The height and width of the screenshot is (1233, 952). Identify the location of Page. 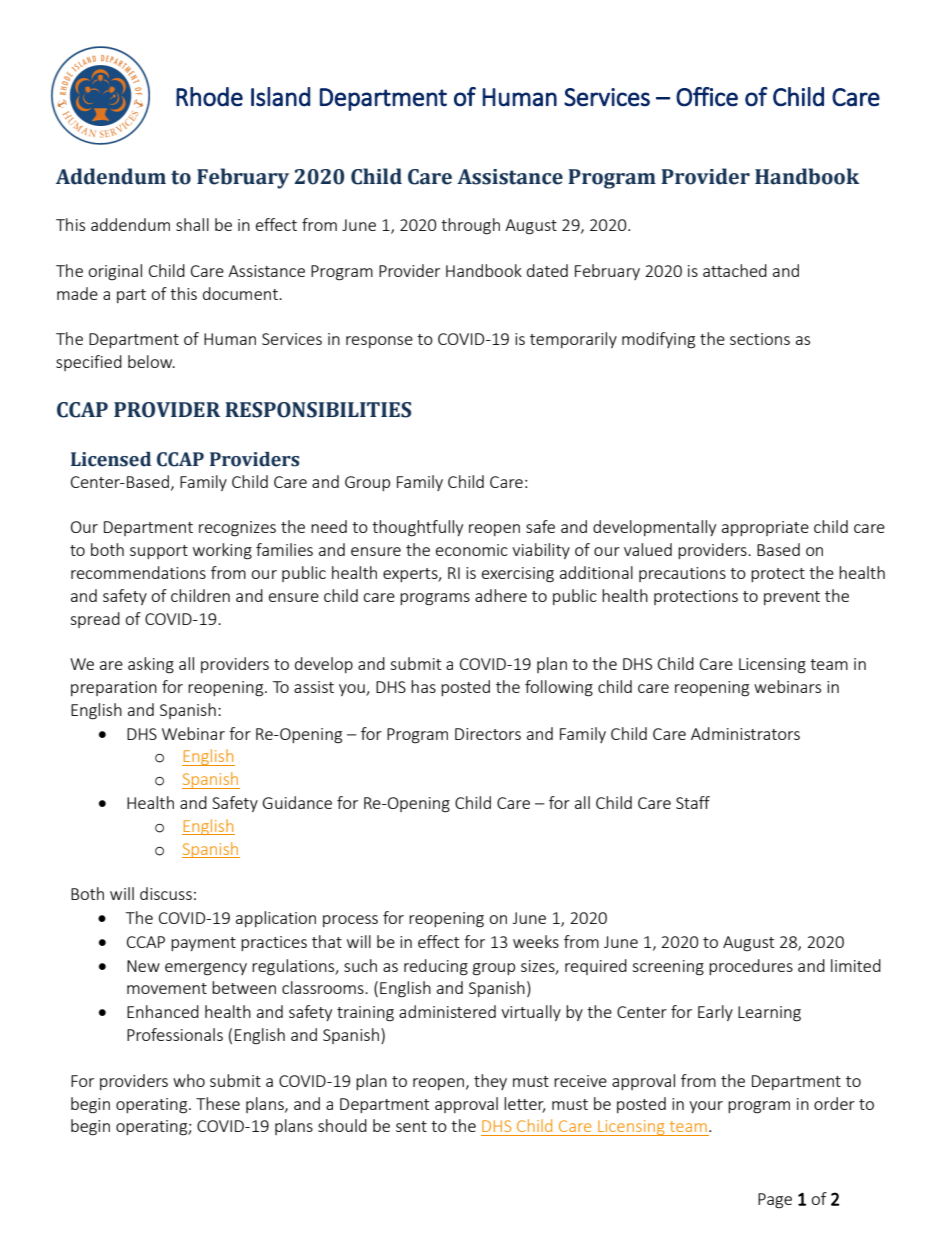
(775, 1201).
